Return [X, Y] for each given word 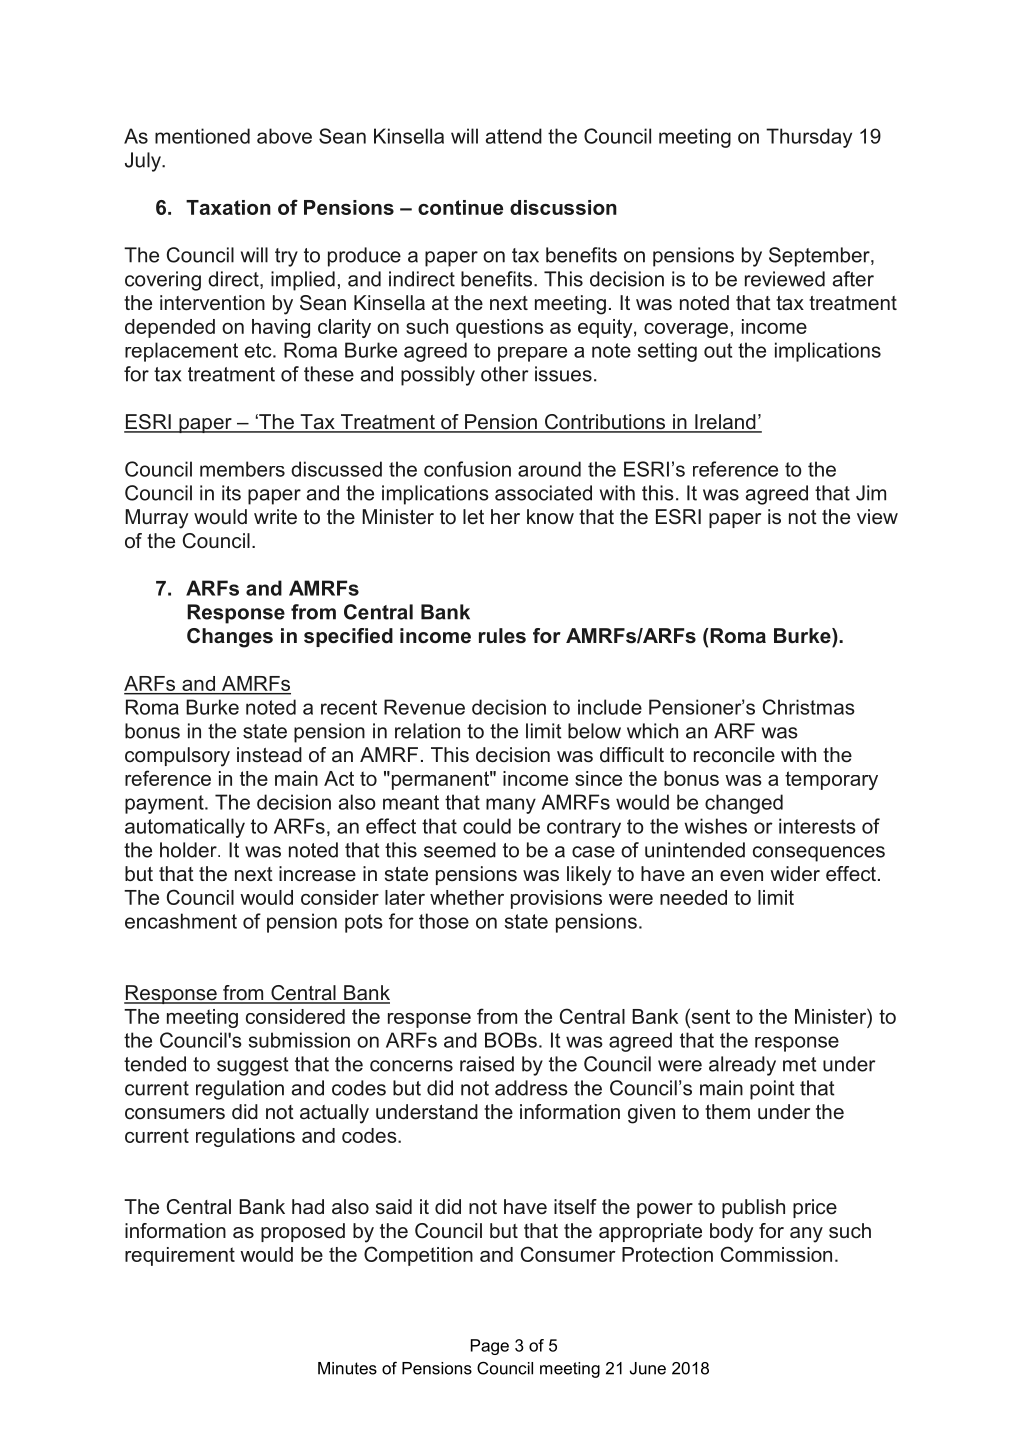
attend [514, 136]
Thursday [809, 138]
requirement [180, 1256]
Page [490, 1347]
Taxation [228, 207]
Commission [776, 1254]
